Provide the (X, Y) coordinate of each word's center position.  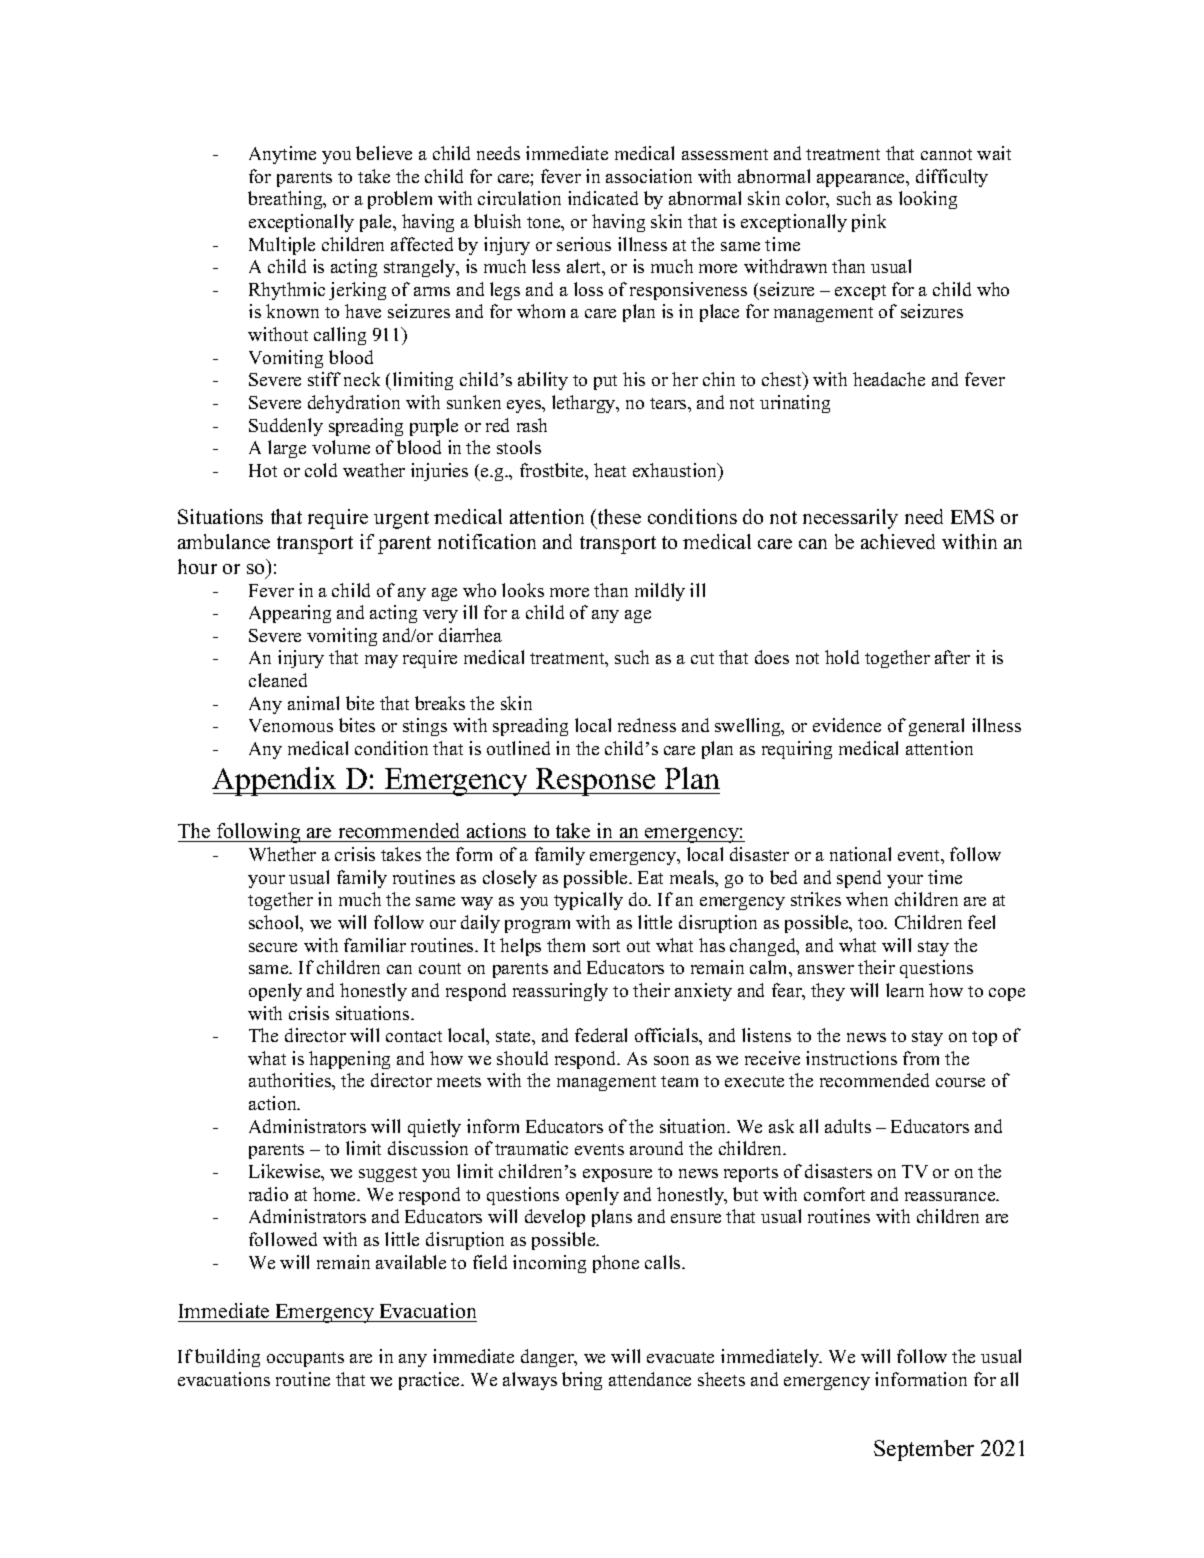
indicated (603, 198)
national (860, 854)
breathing (286, 200)
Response (595, 782)
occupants (305, 1359)
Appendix (276, 781)
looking (928, 200)
